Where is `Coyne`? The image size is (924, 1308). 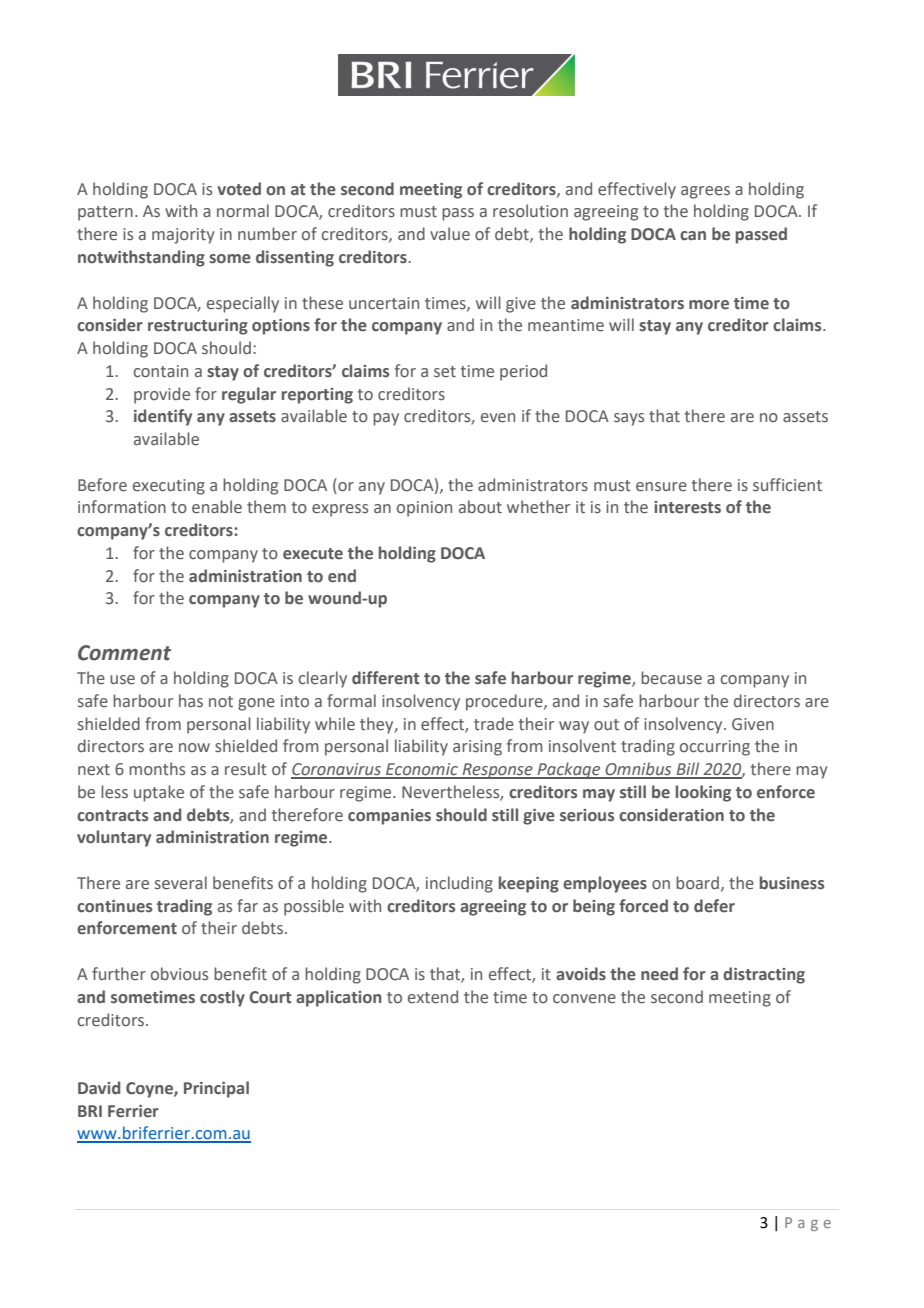 Coyne is located at coordinates (150, 1090).
